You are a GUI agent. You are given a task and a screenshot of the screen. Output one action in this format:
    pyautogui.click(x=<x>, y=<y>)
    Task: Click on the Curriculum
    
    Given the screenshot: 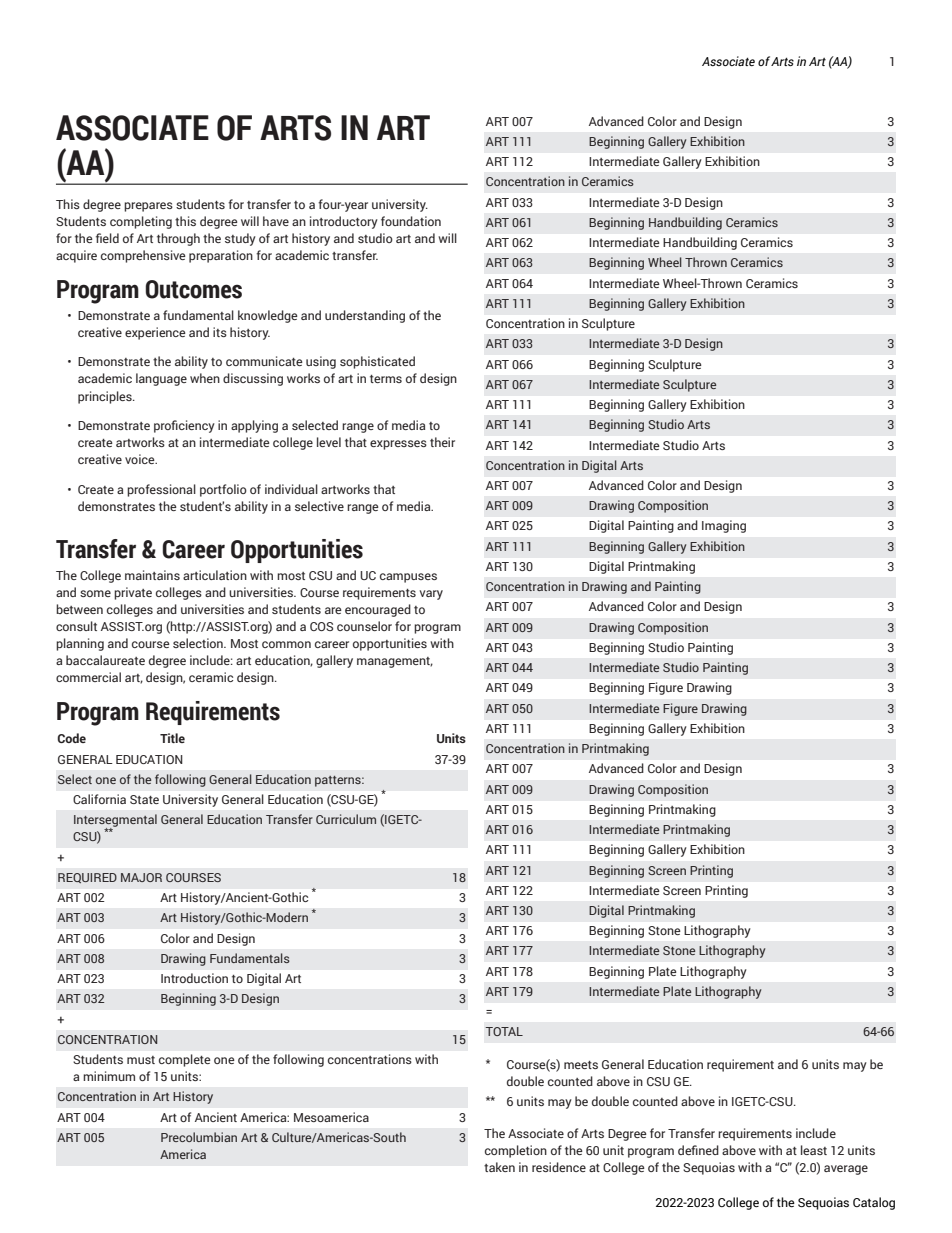 What is the action you would take?
    pyautogui.click(x=346, y=819)
